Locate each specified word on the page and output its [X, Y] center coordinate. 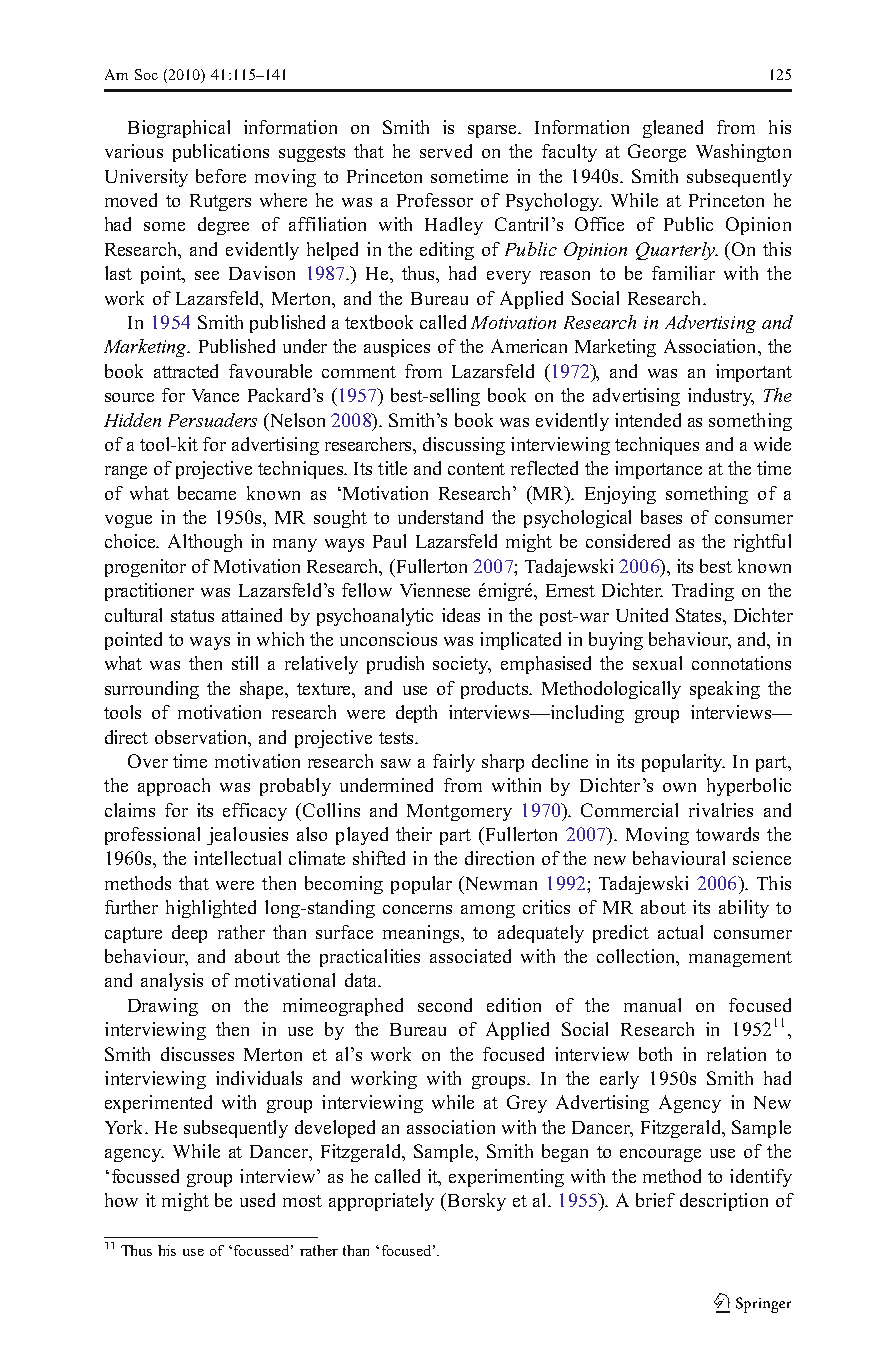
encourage [660, 1155]
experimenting [506, 1178]
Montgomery [459, 812]
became [207, 493]
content [476, 469]
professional [152, 836]
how [121, 1200]
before [221, 176]
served [446, 151]
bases [661, 517]
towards [727, 834]
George [657, 153]
